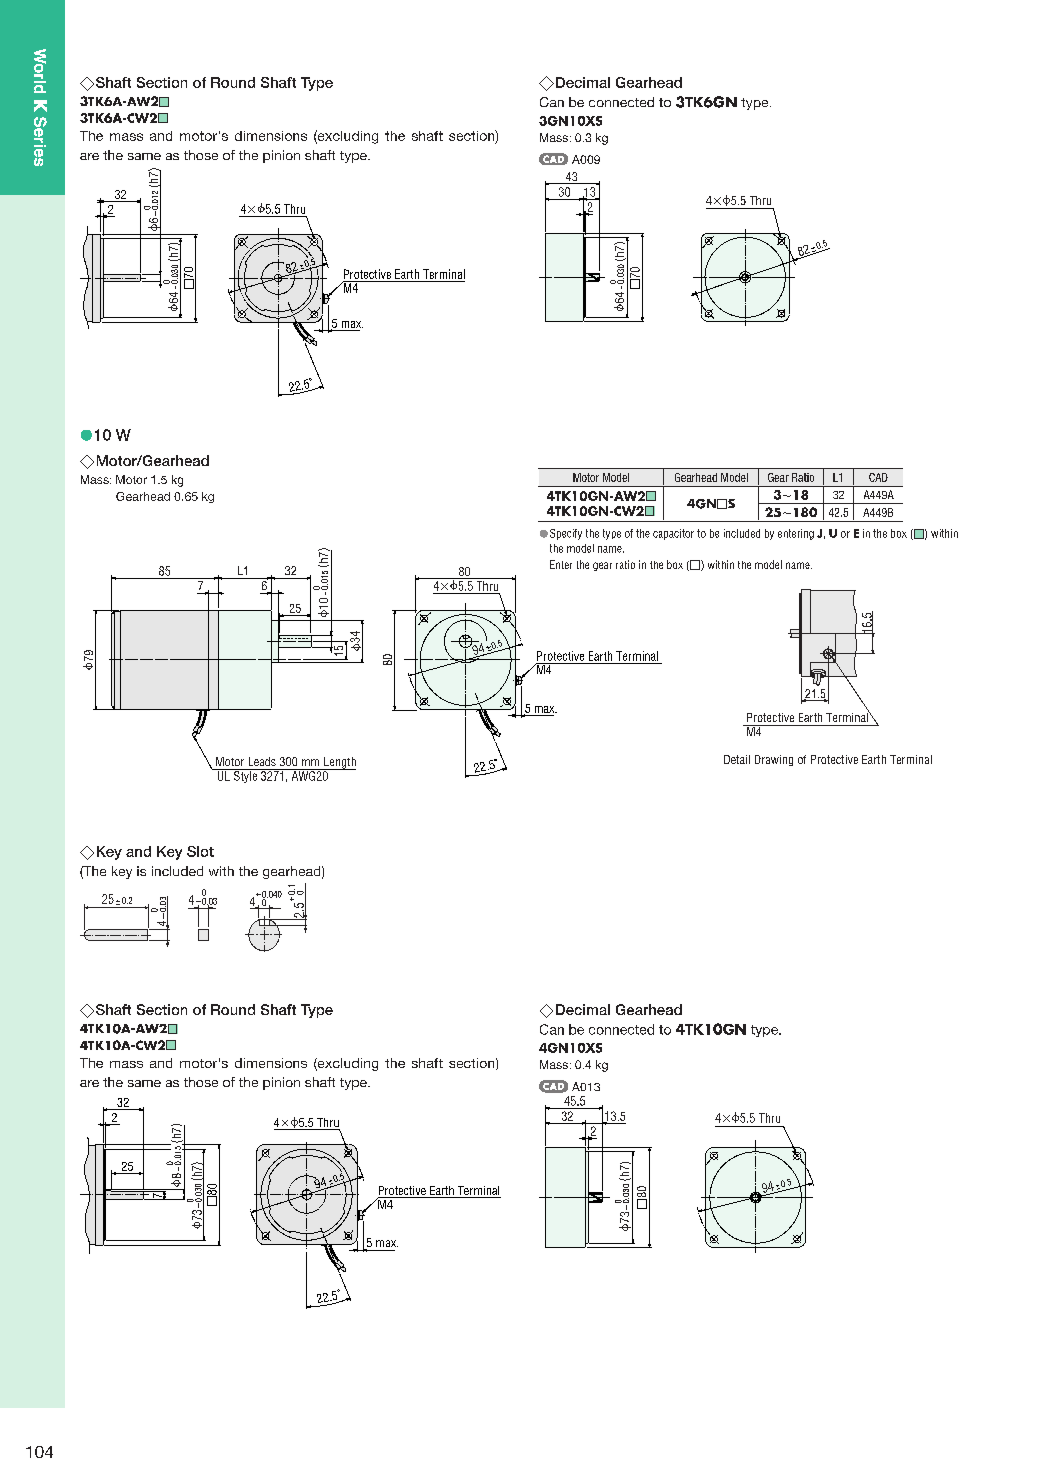 This document has width=1048, height=1483. What do you see at coordinates (262, 761) in the document?
I see `Leads` at bounding box center [262, 761].
